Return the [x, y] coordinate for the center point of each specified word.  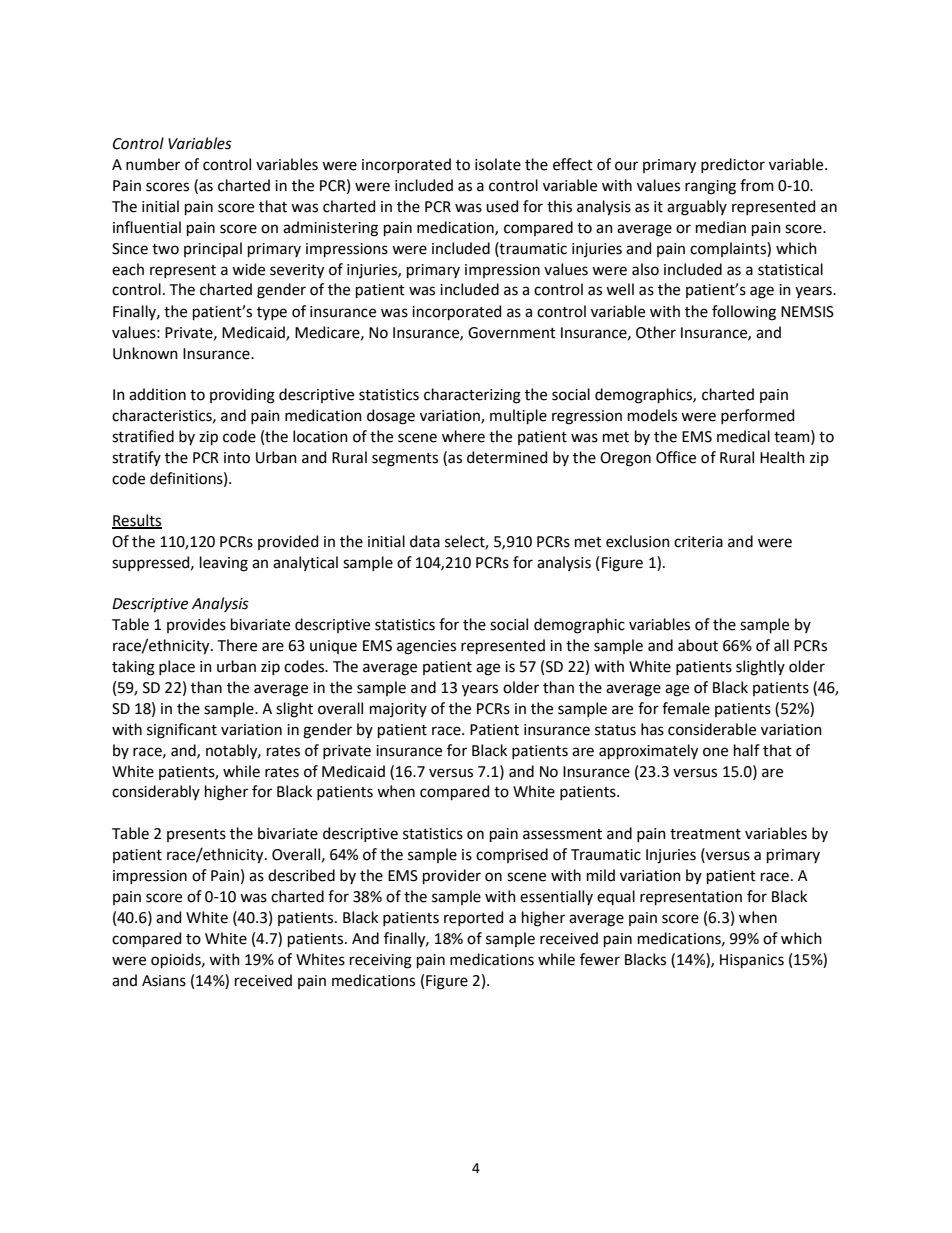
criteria [698, 542]
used [502, 206]
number [153, 164]
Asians [164, 981]
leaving [224, 564]
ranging [710, 187]
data [425, 541]
